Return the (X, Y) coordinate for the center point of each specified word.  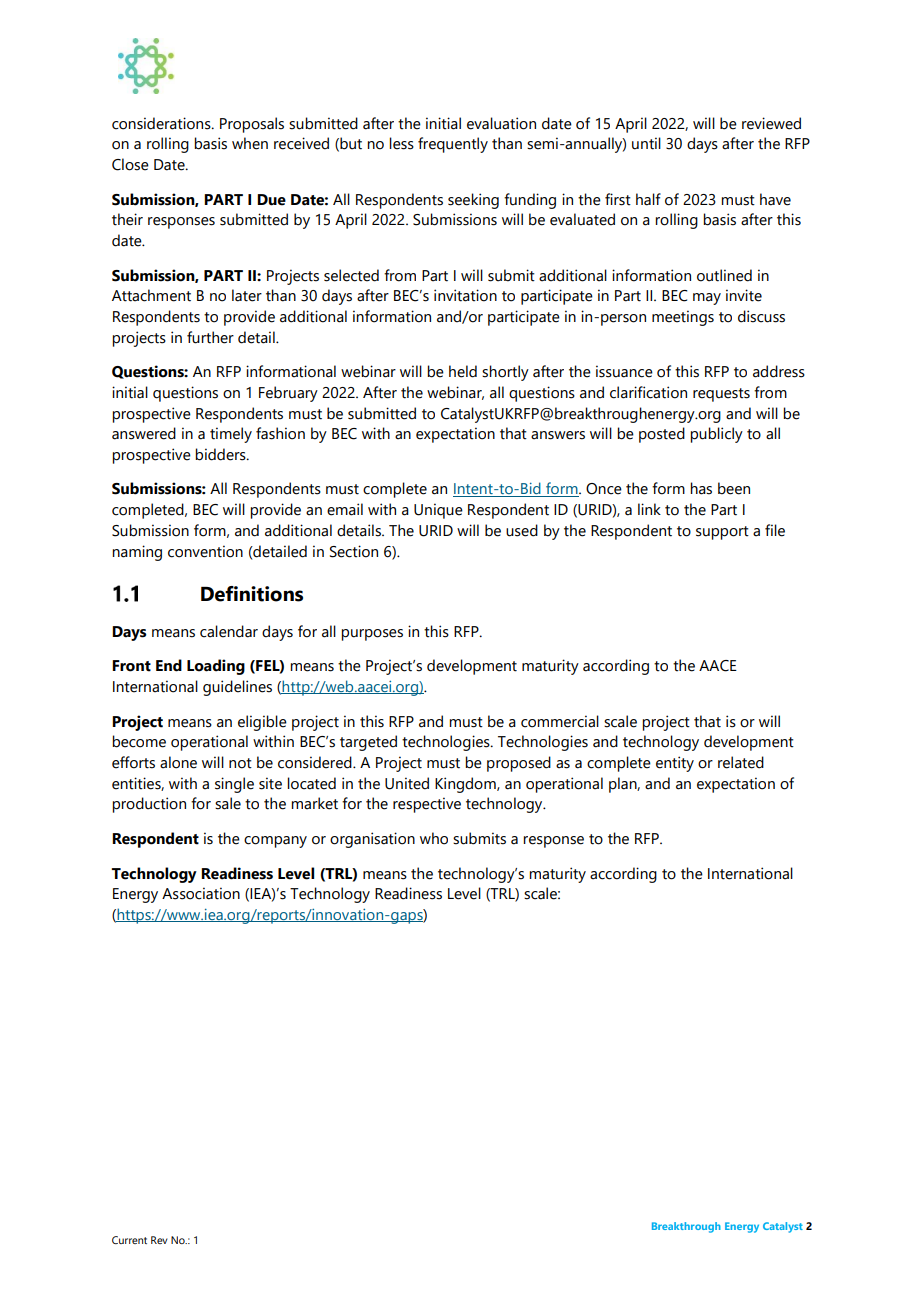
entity (675, 764)
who (434, 838)
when (250, 143)
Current (129, 1240)
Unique (438, 511)
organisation (372, 840)
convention (205, 551)
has (701, 488)
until (646, 143)
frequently (453, 145)
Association (201, 893)
